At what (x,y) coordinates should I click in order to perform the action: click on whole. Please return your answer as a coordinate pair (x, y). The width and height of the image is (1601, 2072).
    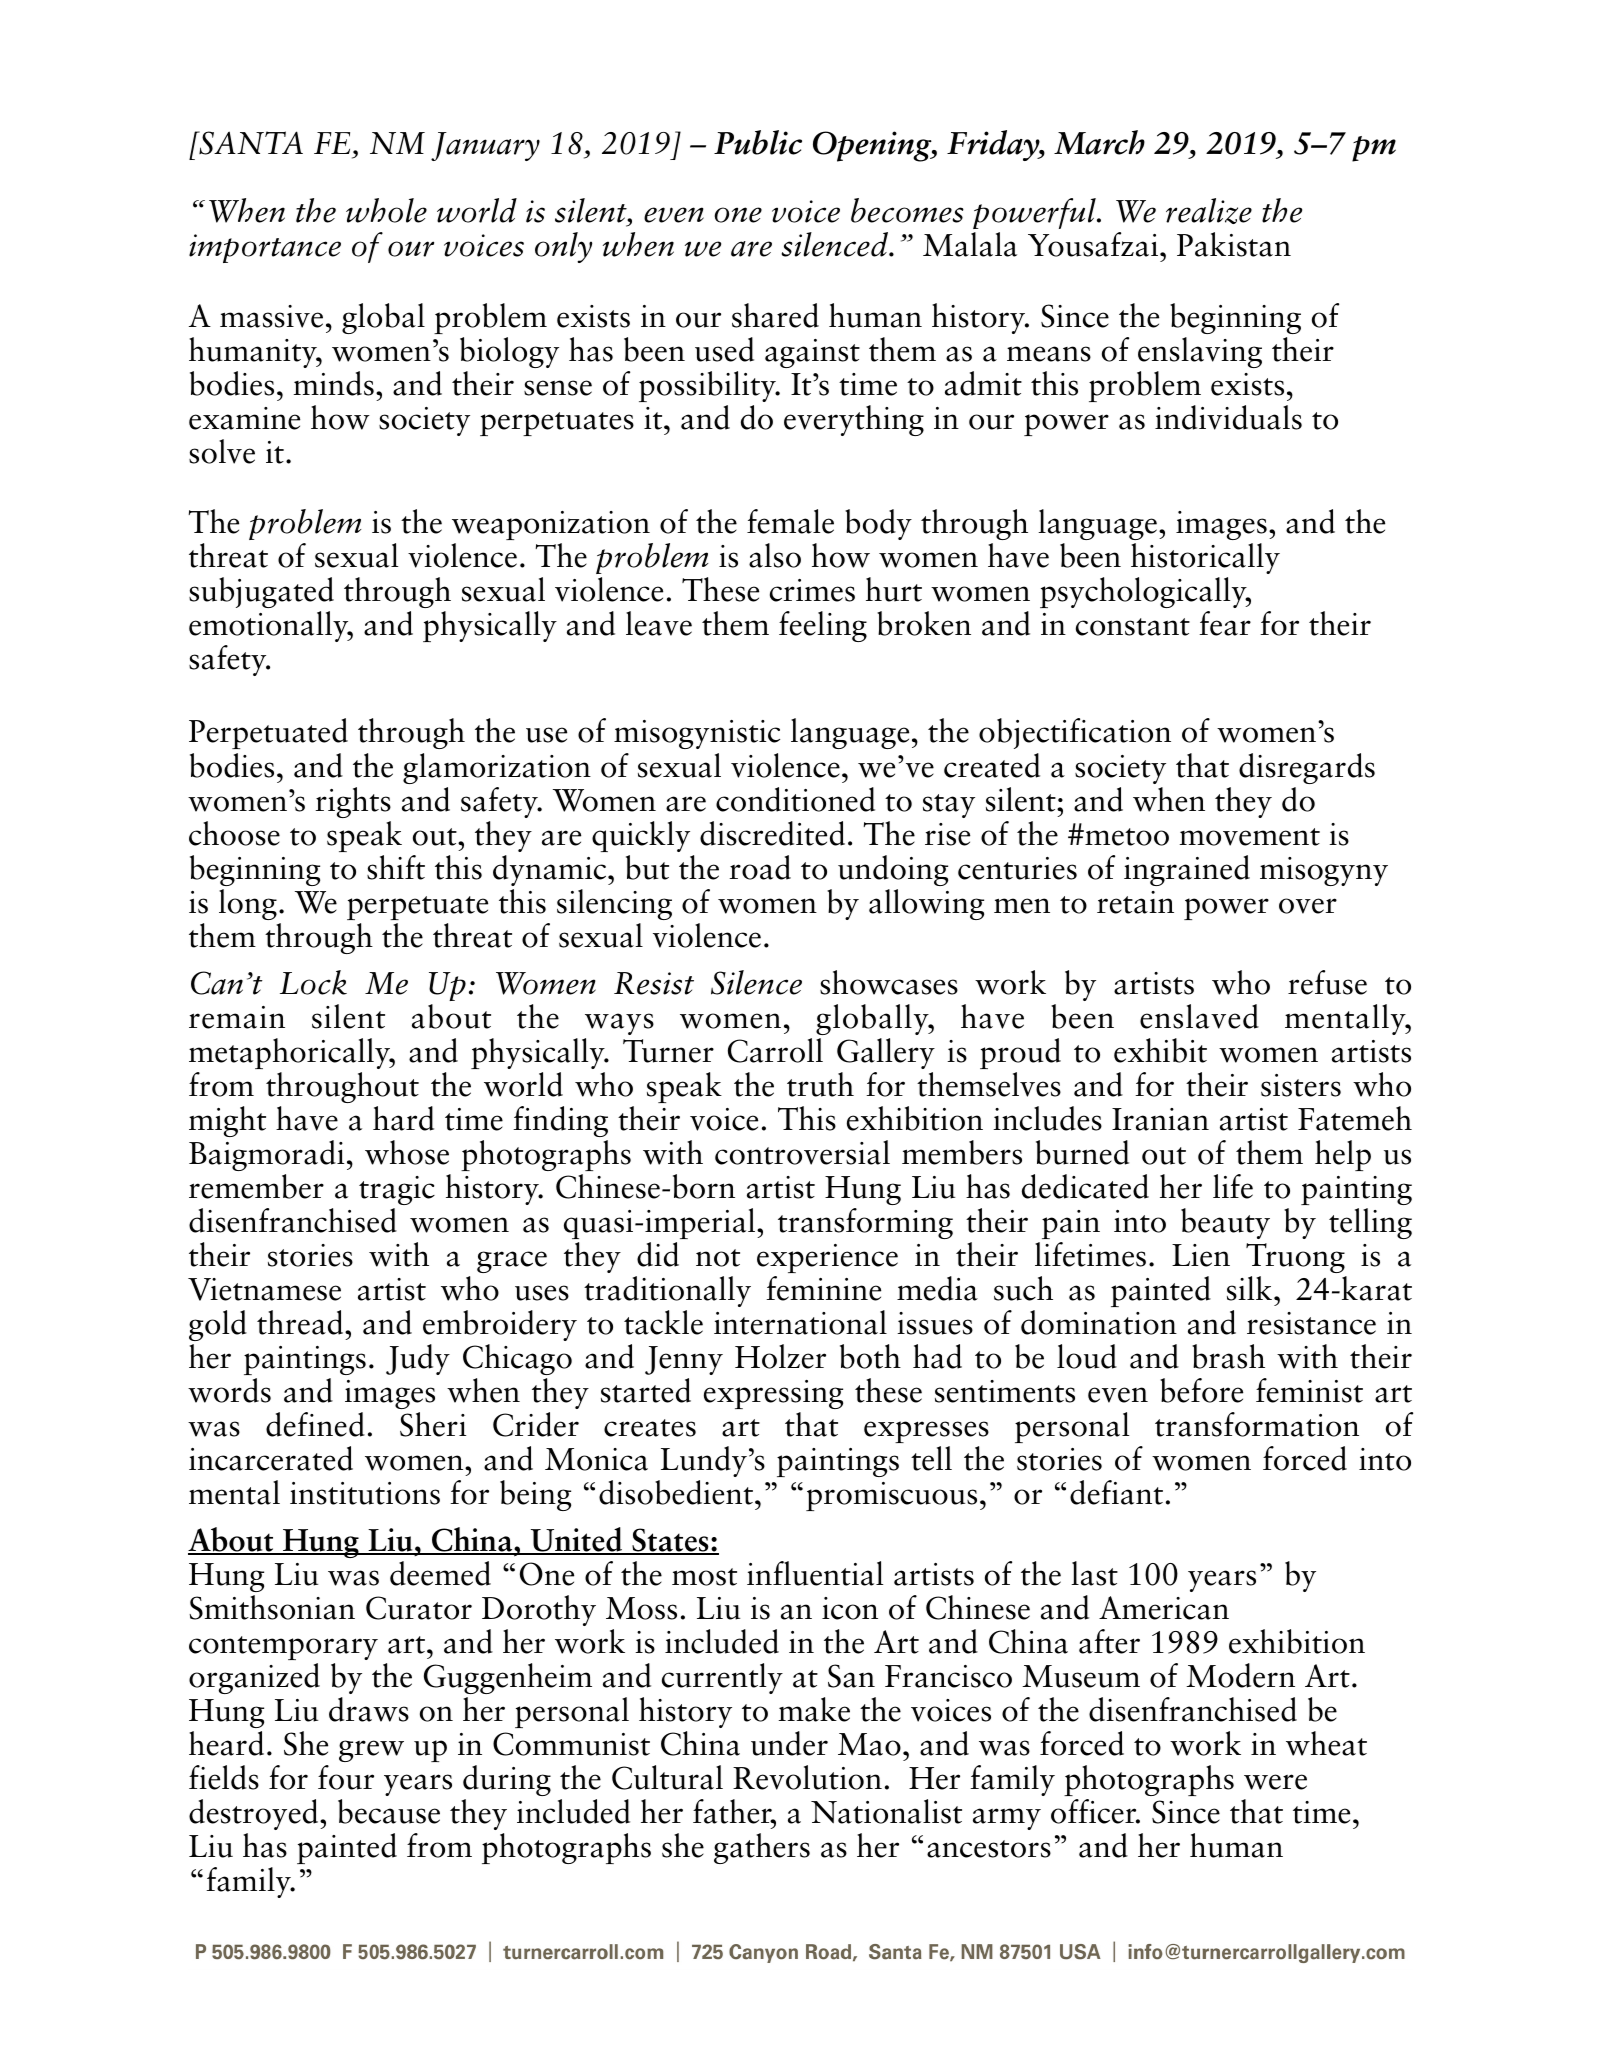
    Looking at the image, I should click on (386, 210).
